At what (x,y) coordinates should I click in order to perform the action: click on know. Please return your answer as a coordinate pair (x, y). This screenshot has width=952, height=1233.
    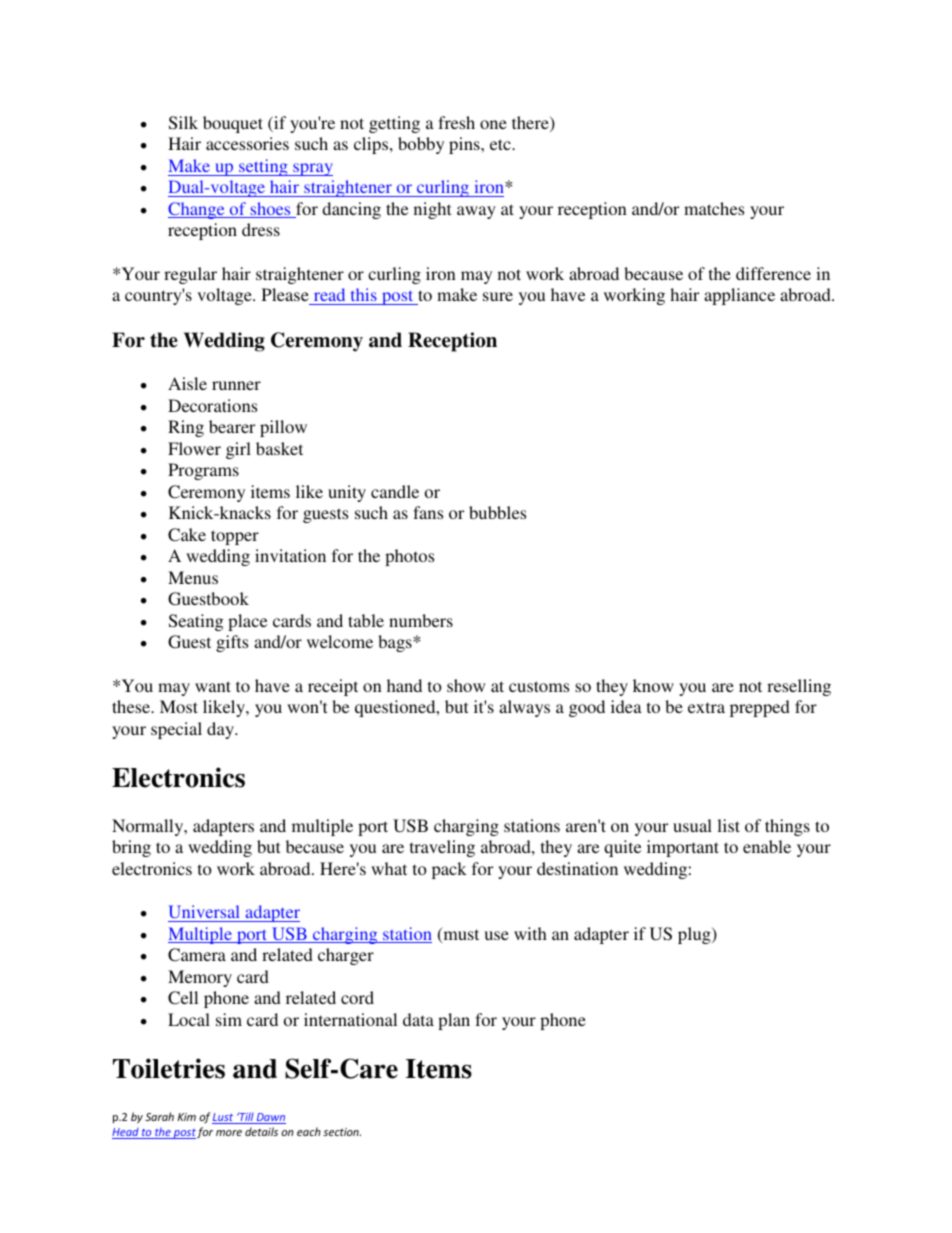
    Looking at the image, I should click on (653, 685).
